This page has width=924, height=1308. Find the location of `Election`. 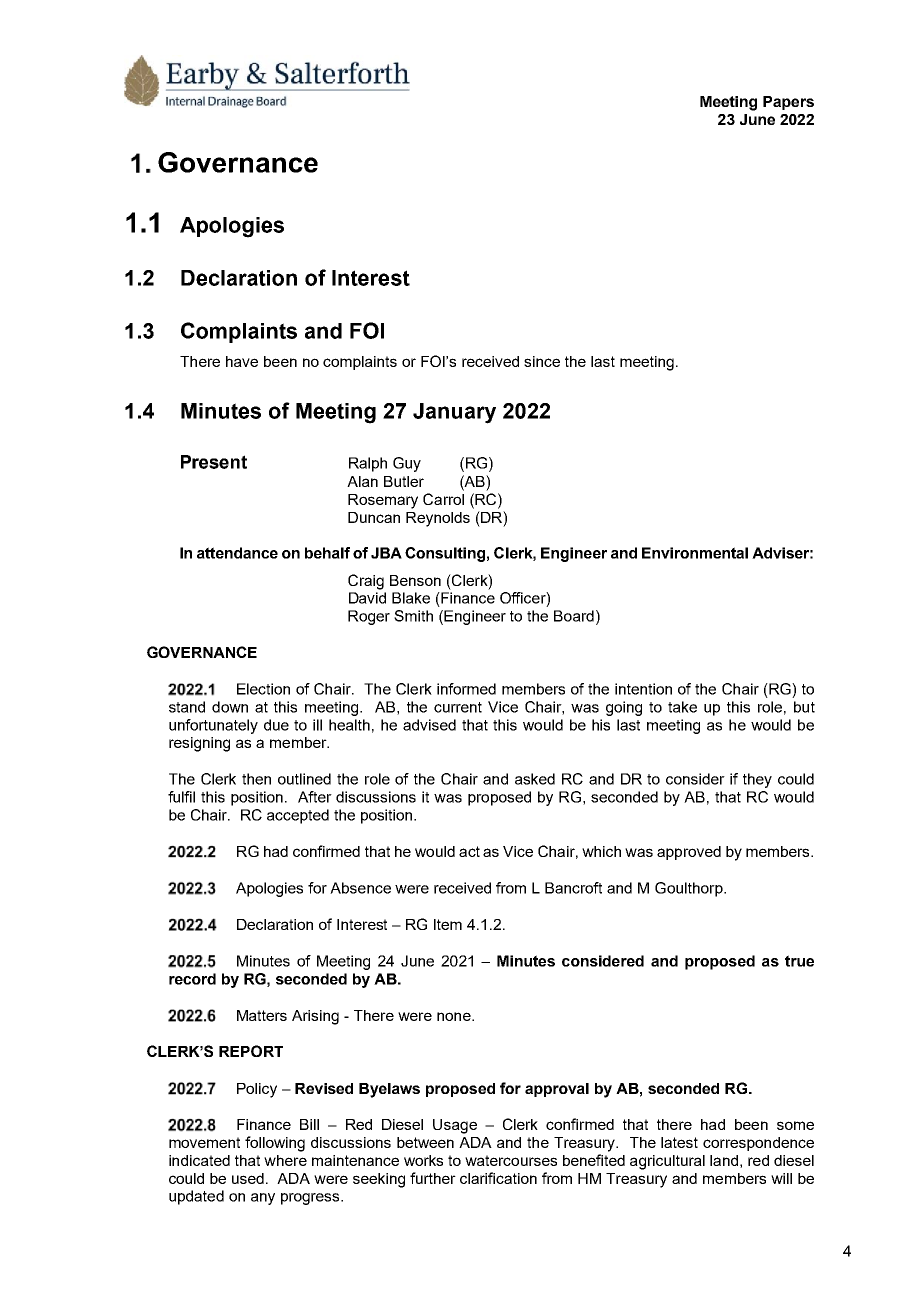

Election is located at coordinates (263, 689).
